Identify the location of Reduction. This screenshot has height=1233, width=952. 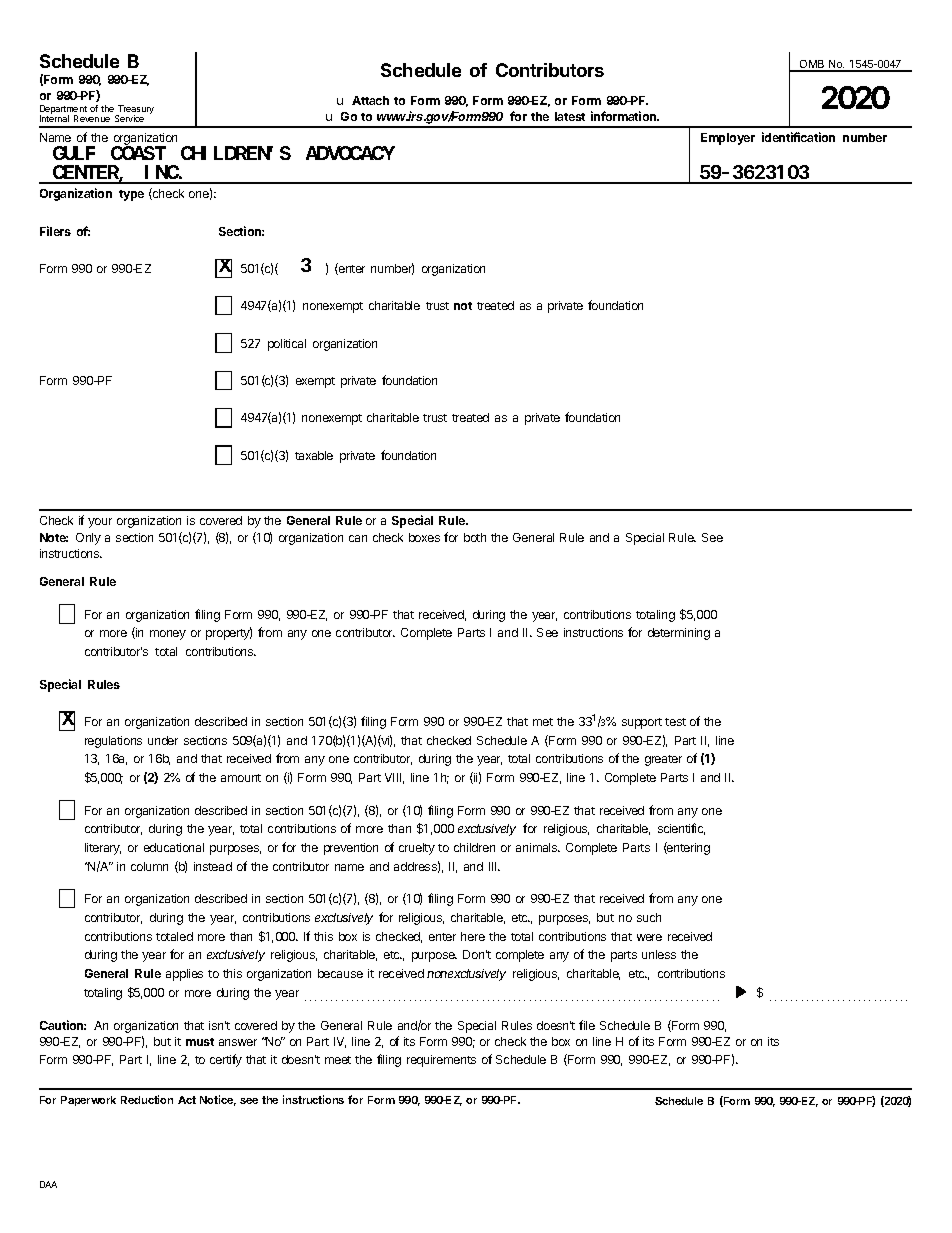
(147, 1099).
